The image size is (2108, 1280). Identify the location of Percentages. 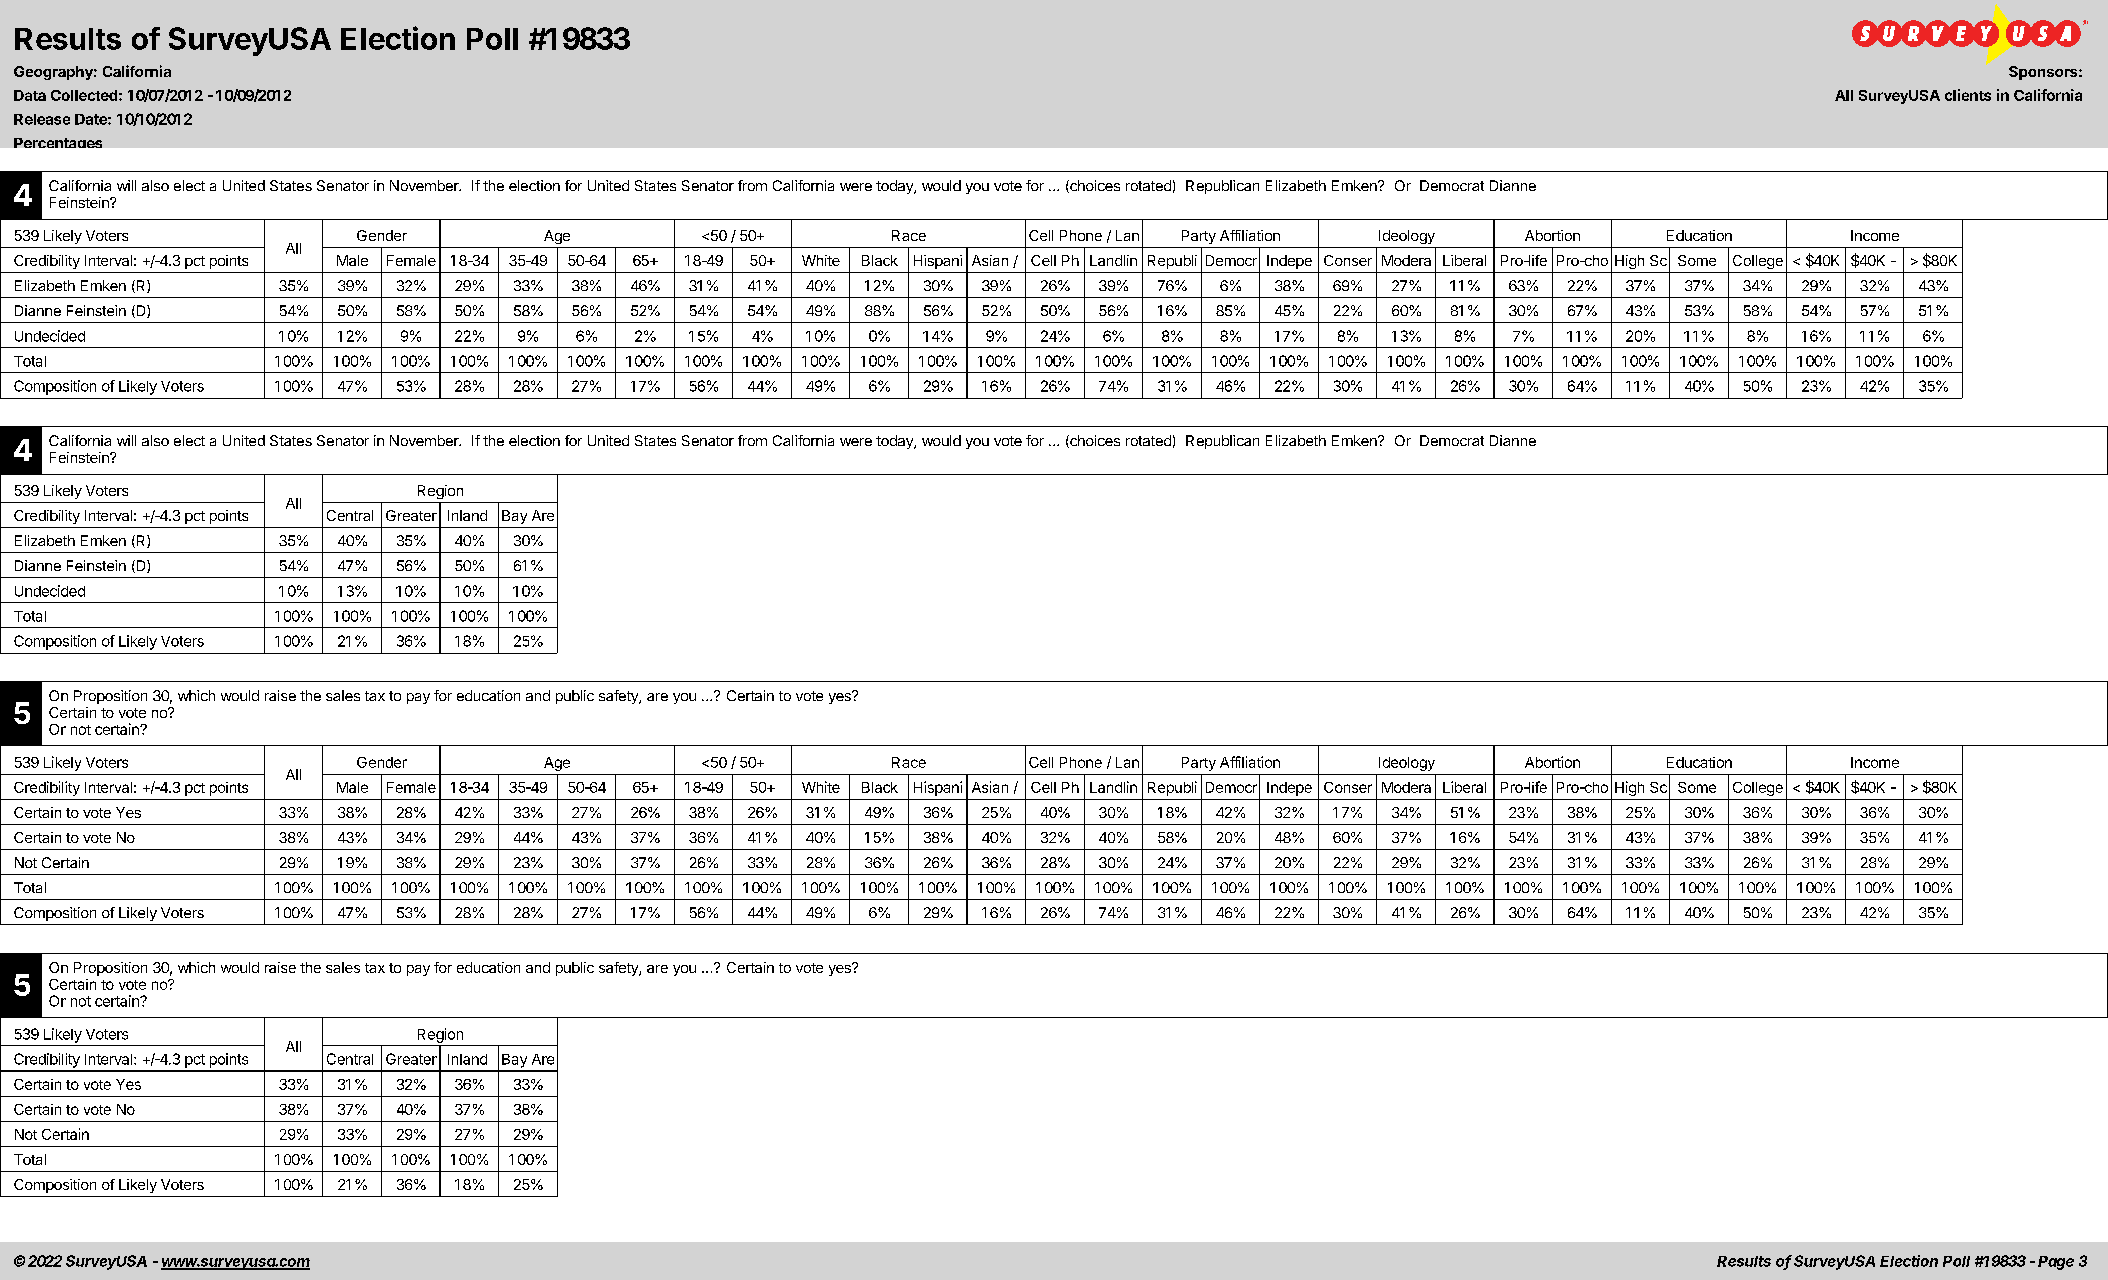
(58, 143).
